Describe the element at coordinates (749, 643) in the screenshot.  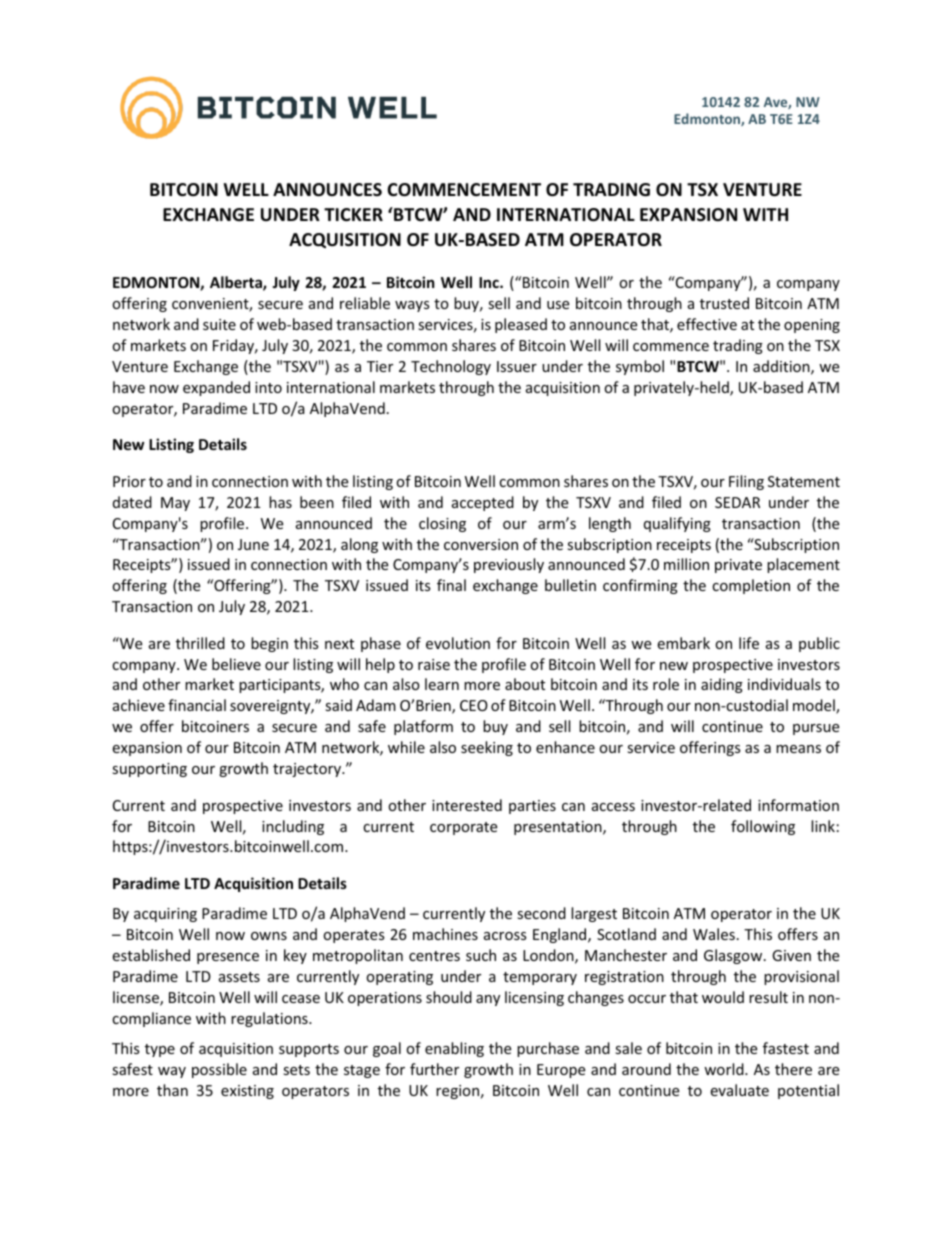
I see `life` at that location.
